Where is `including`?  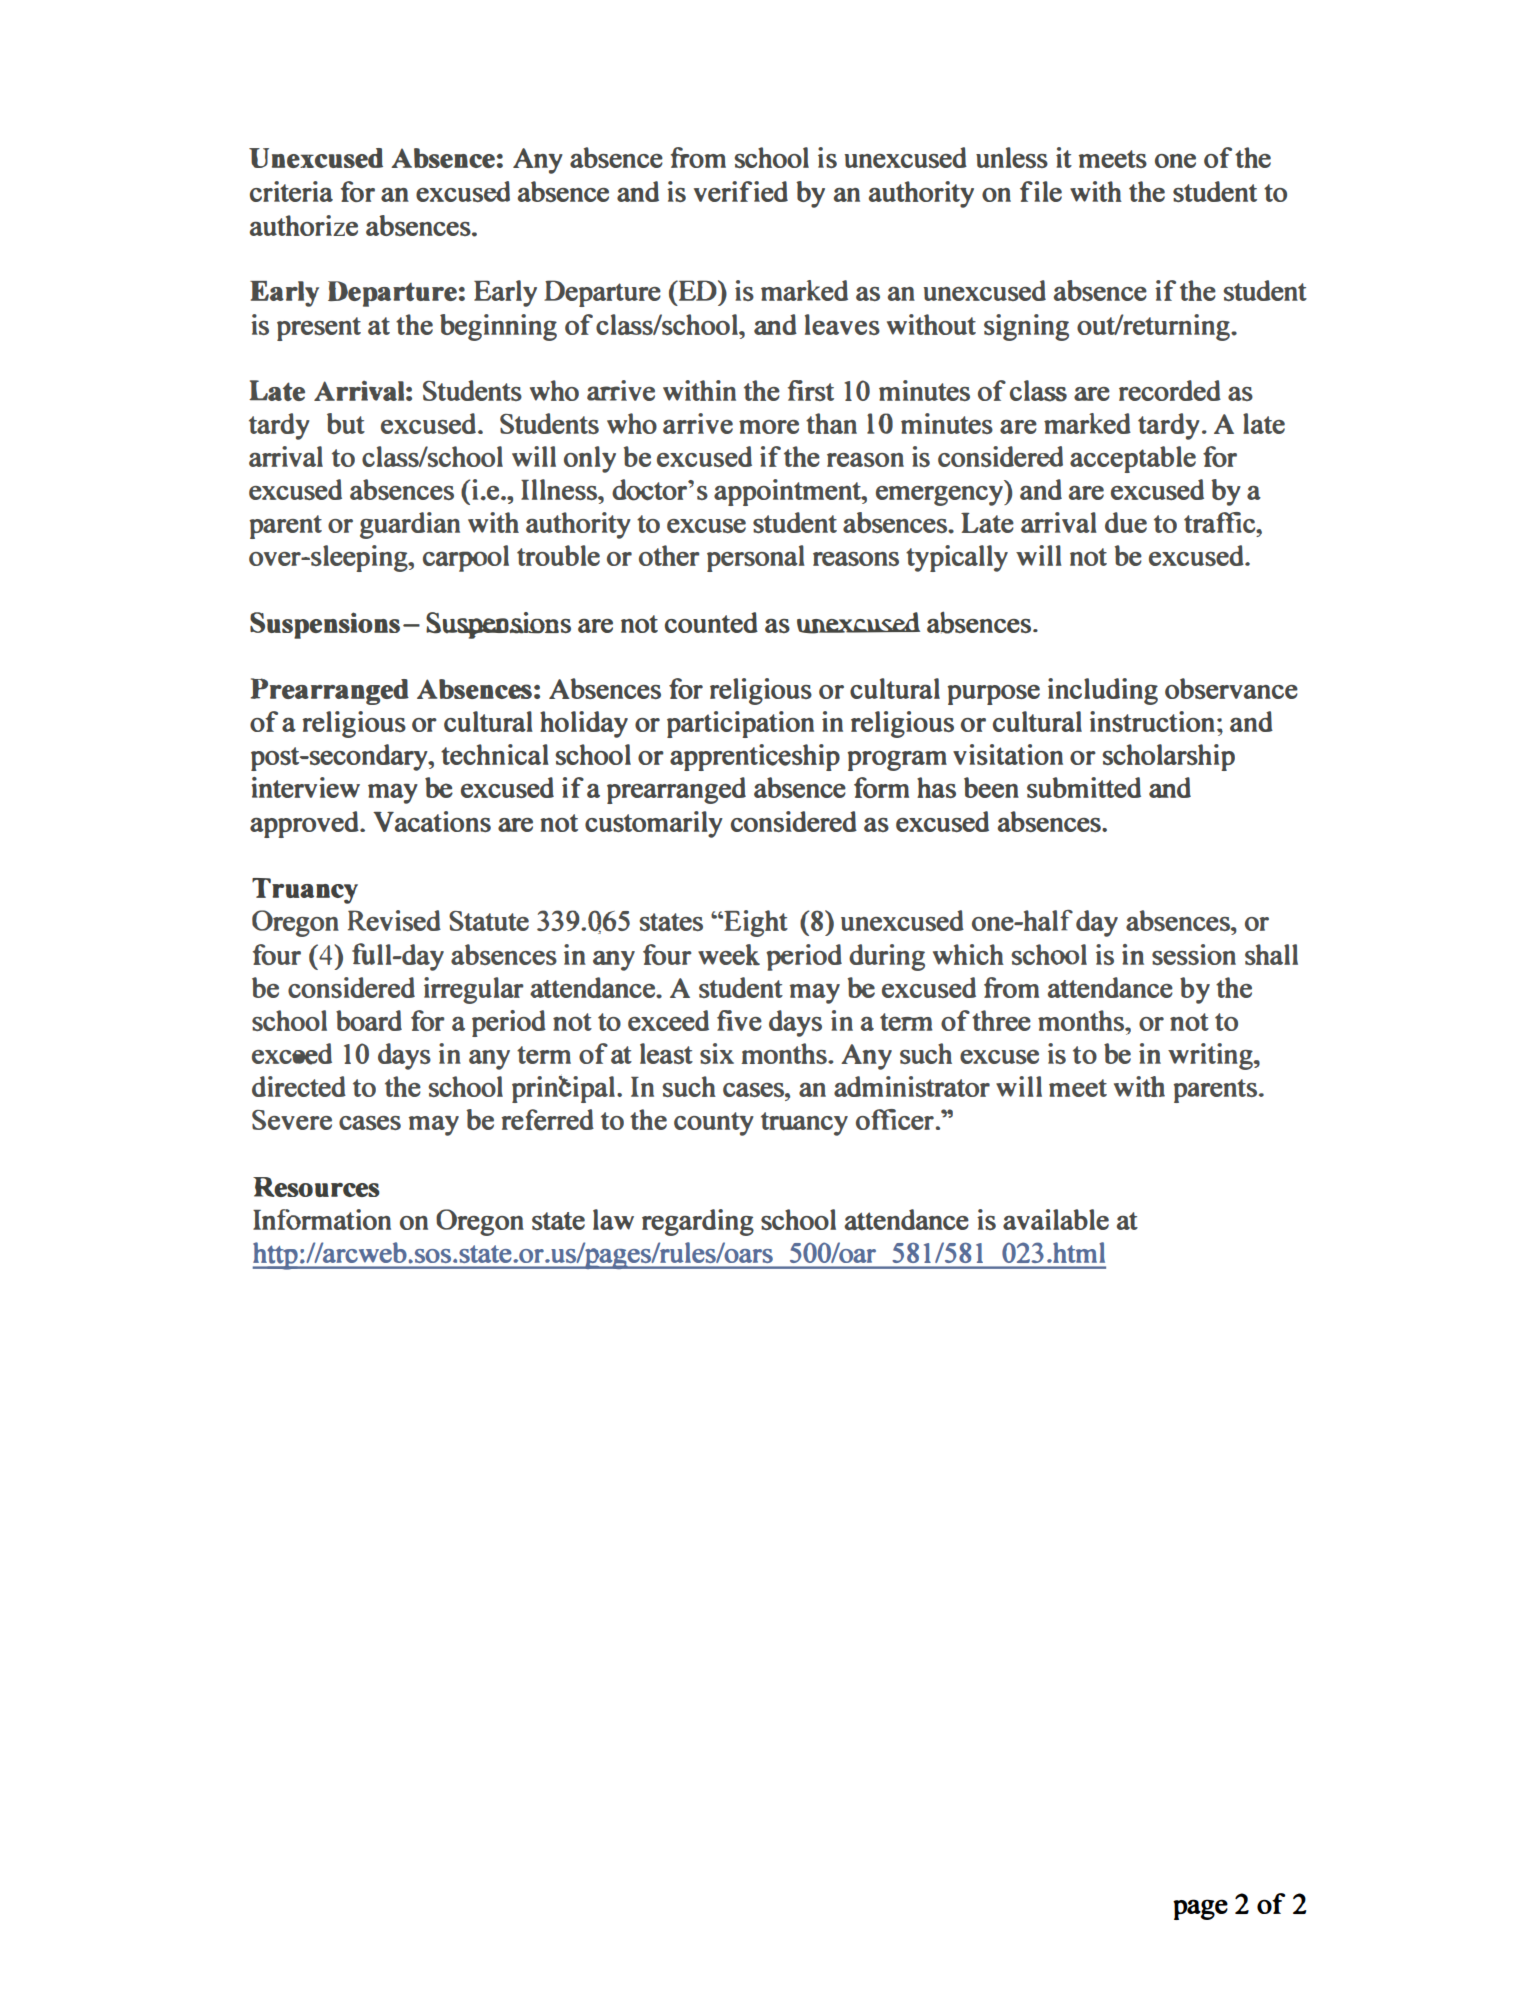
including is located at coordinates (1103, 691).
